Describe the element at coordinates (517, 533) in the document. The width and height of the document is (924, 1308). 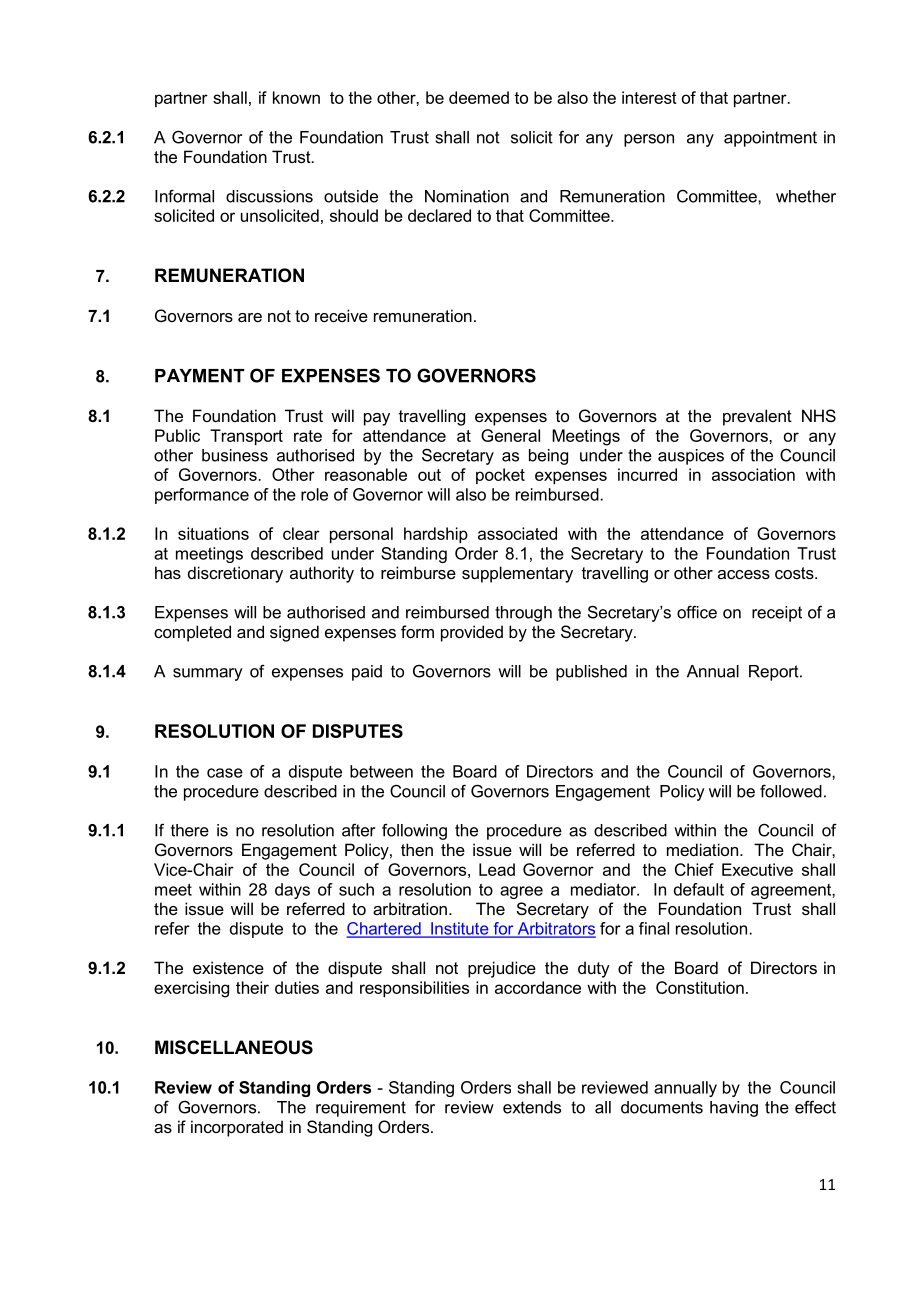
I see `associated` at that location.
